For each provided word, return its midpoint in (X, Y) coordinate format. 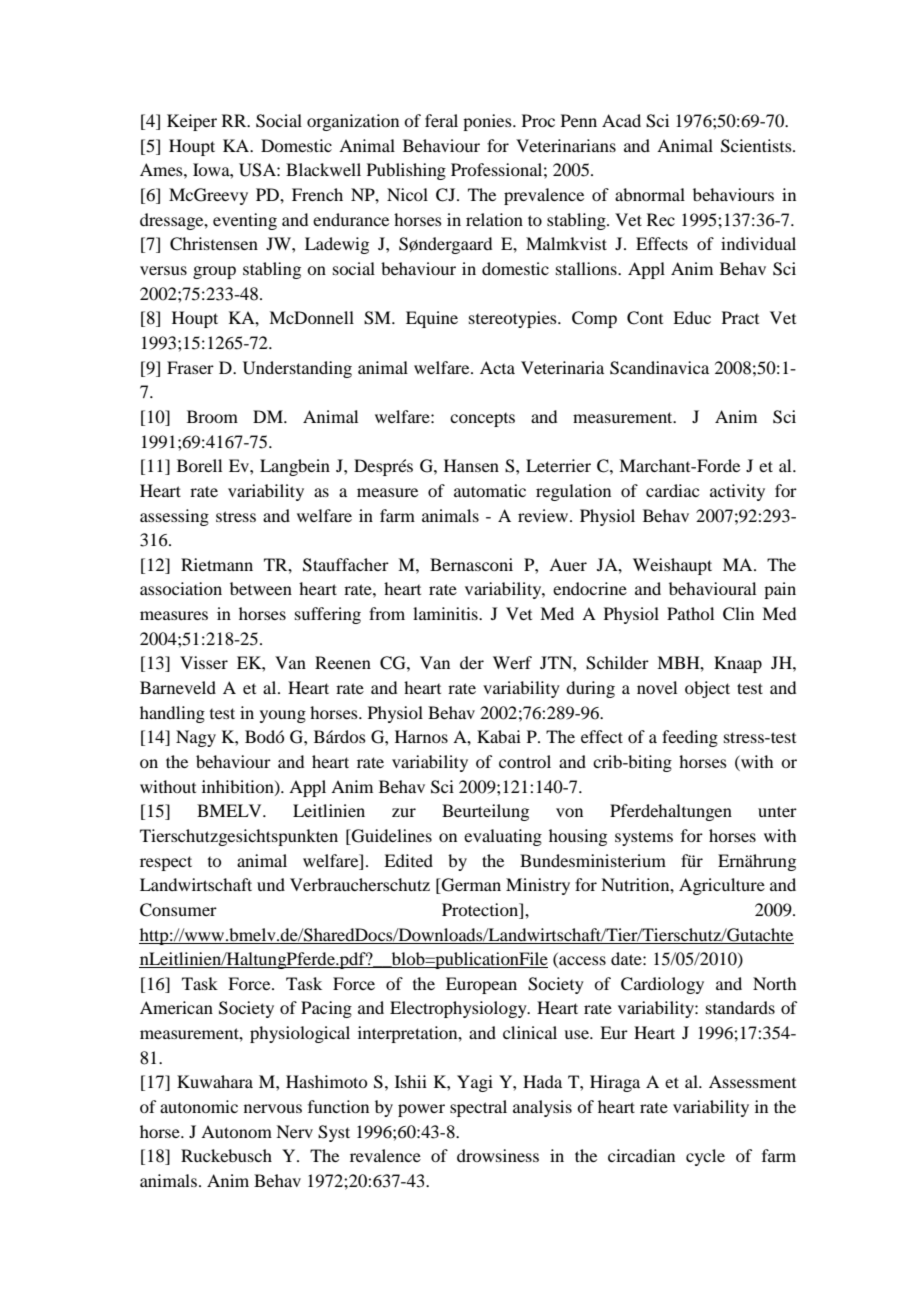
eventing (245, 221)
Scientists (757, 146)
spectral (478, 1108)
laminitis (446, 613)
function (338, 1106)
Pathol (690, 613)
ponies (488, 122)
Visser (204, 662)
